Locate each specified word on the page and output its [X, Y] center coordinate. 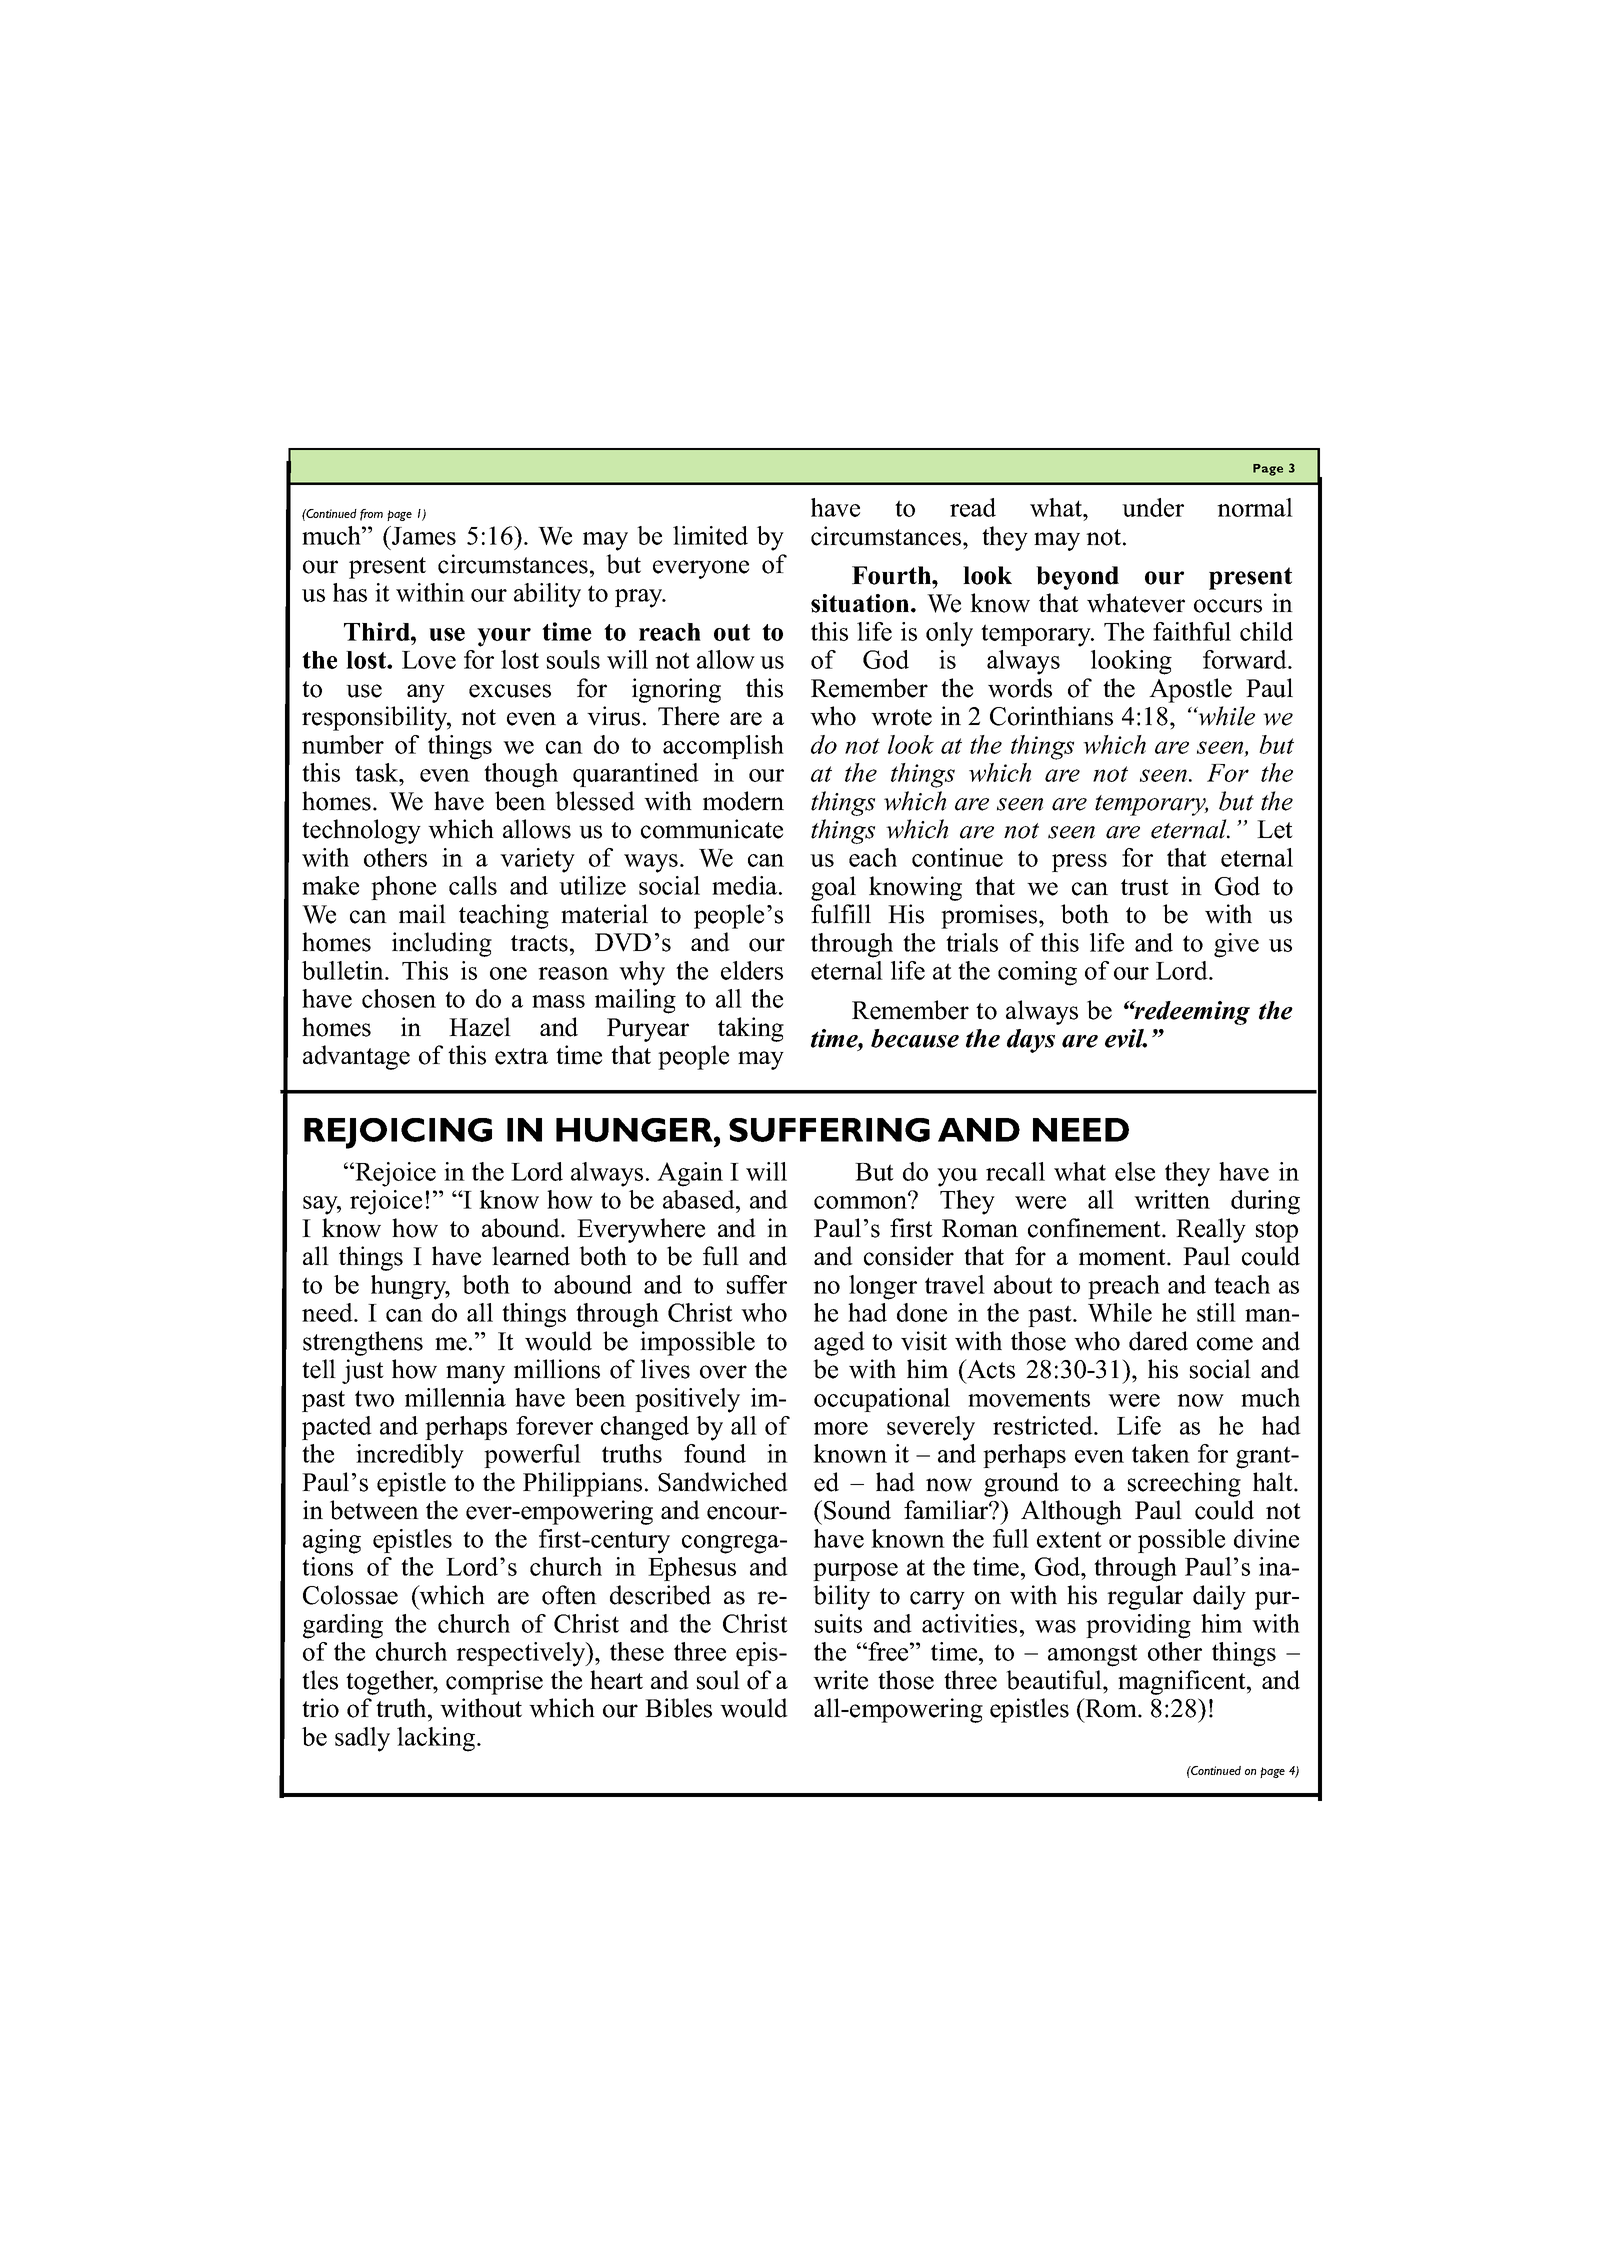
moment [1123, 1257]
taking [751, 1029]
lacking [437, 1739]
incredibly [410, 1456]
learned [531, 1256]
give [1236, 945]
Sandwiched [723, 1482]
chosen [399, 998]
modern [743, 801]
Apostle [1190, 690]
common [862, 1201]
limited [710, 535]
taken [1161, 1453]
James [423, 535]
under [1153, 507]
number [343, 744]
